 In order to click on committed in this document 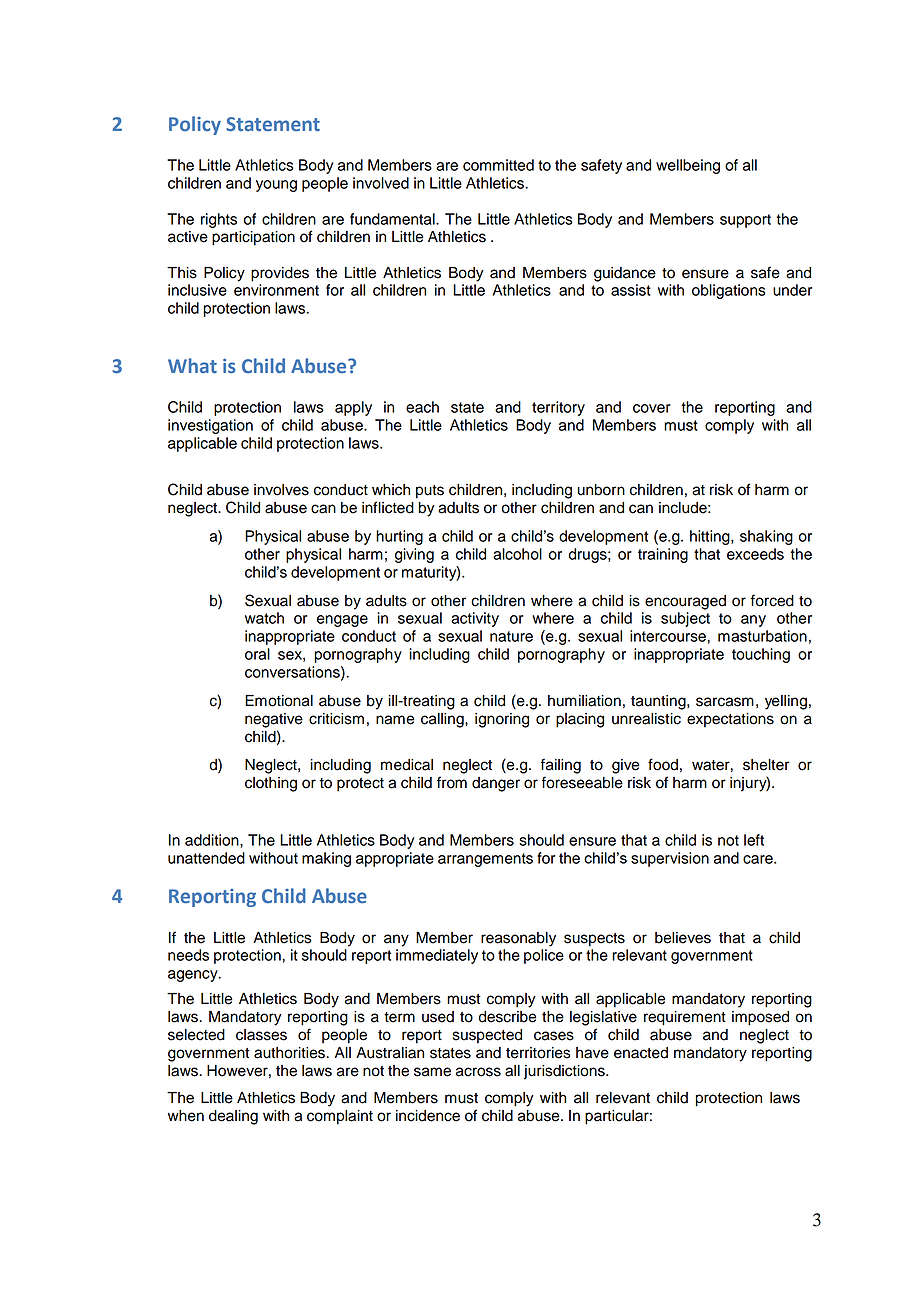, I will do `click(498, 165)`.
